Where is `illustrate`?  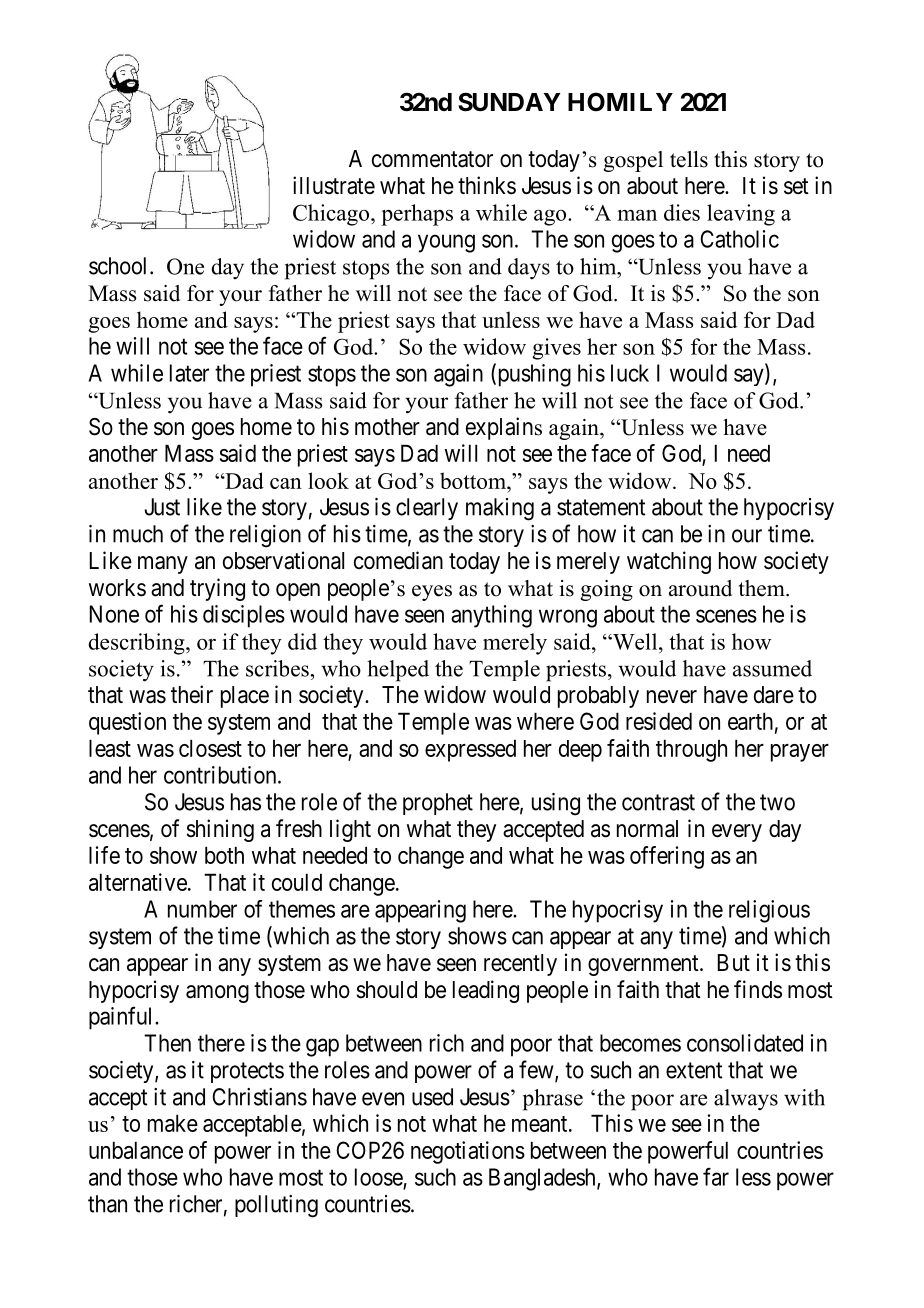 illustrate is located at coordinates (334, 185).
